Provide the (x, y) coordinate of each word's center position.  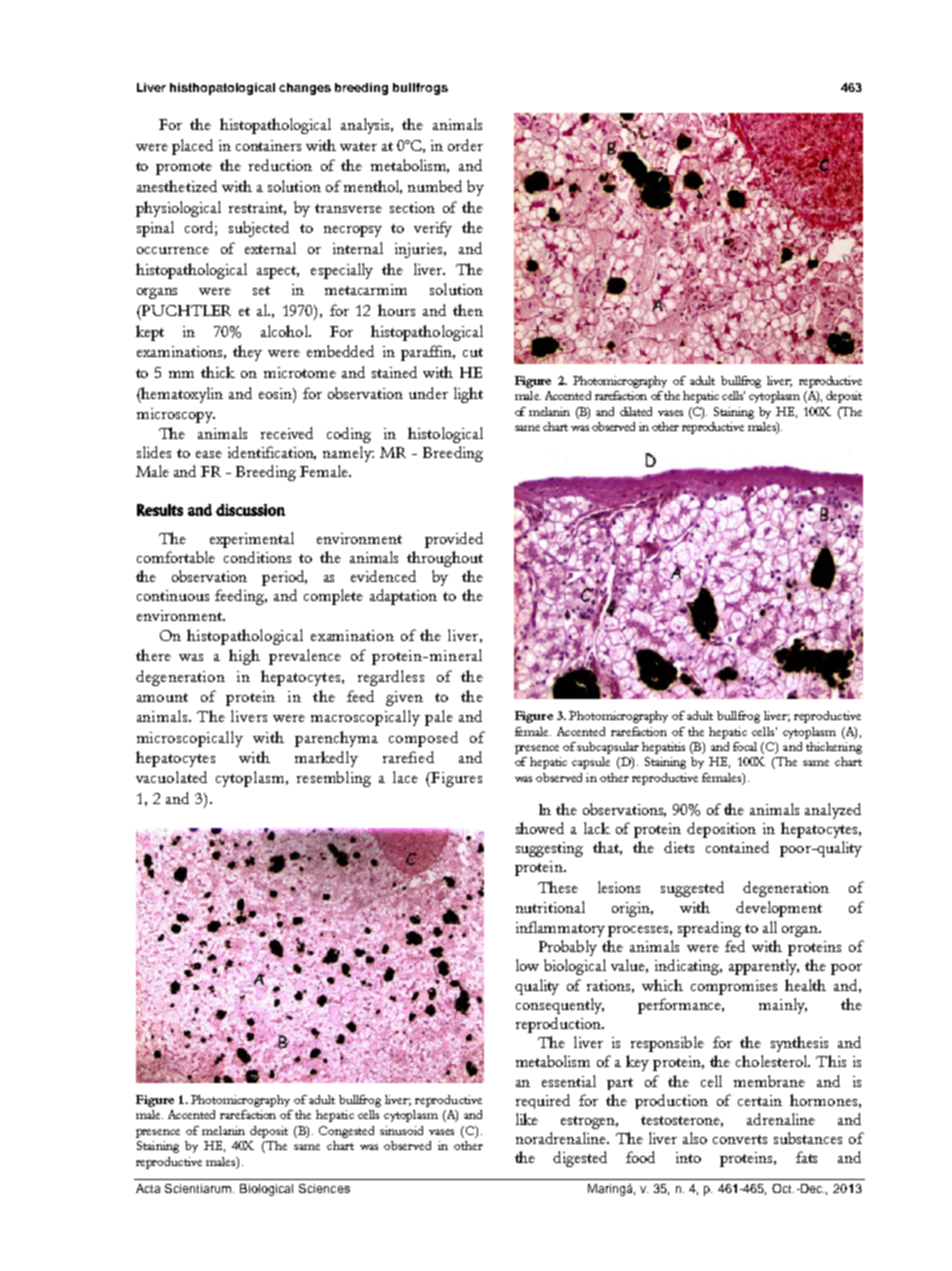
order (465, 145)
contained (737, 847)
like (527, 1119)
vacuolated (171, 777)
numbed (435, 186)
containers (268, 145)
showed (540, 828)
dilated (636, 411)
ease (209, 454)
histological (445, 435)
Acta (148, 1188)
